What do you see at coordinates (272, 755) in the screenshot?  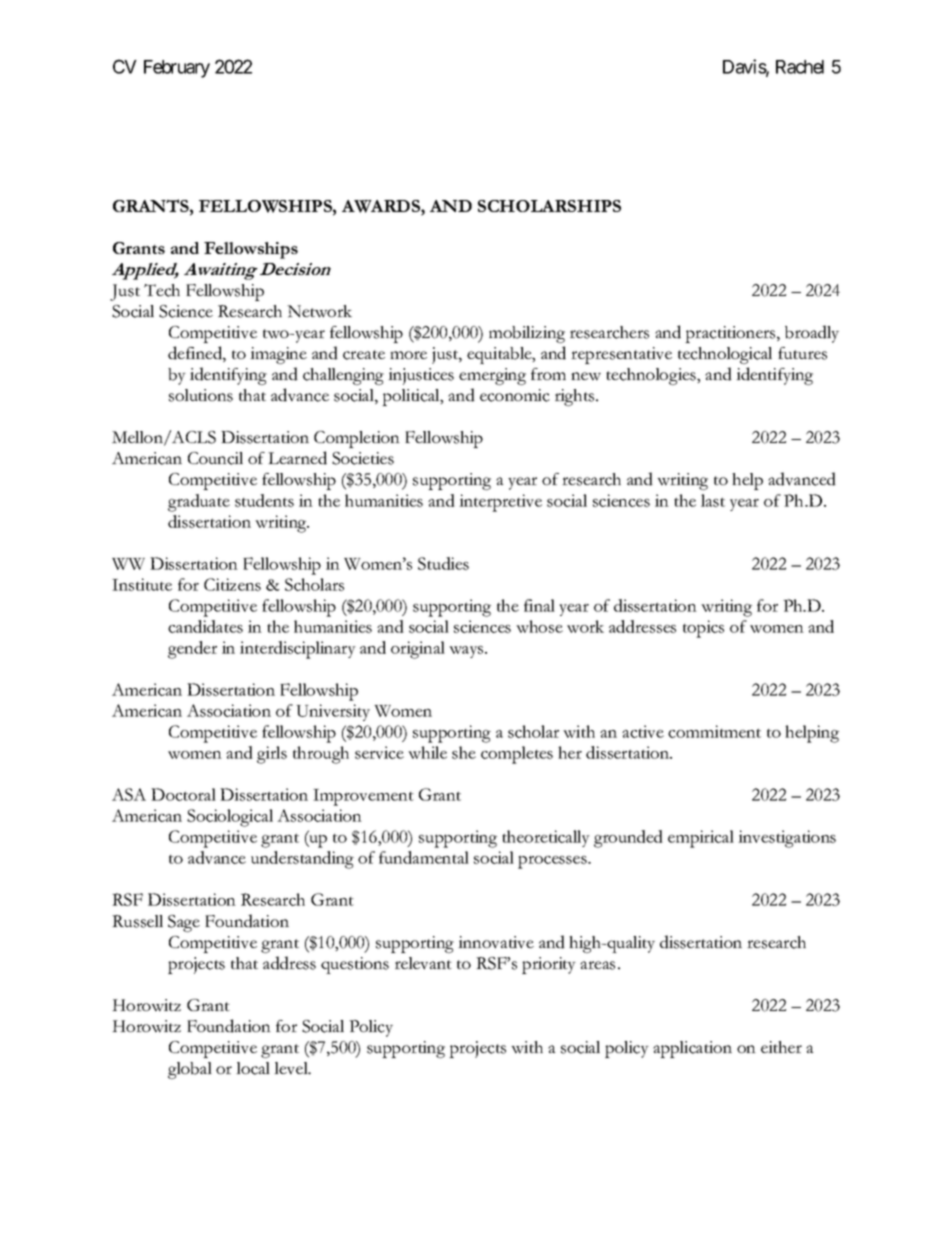 I see `girls` at bounding box center [272, 755].
